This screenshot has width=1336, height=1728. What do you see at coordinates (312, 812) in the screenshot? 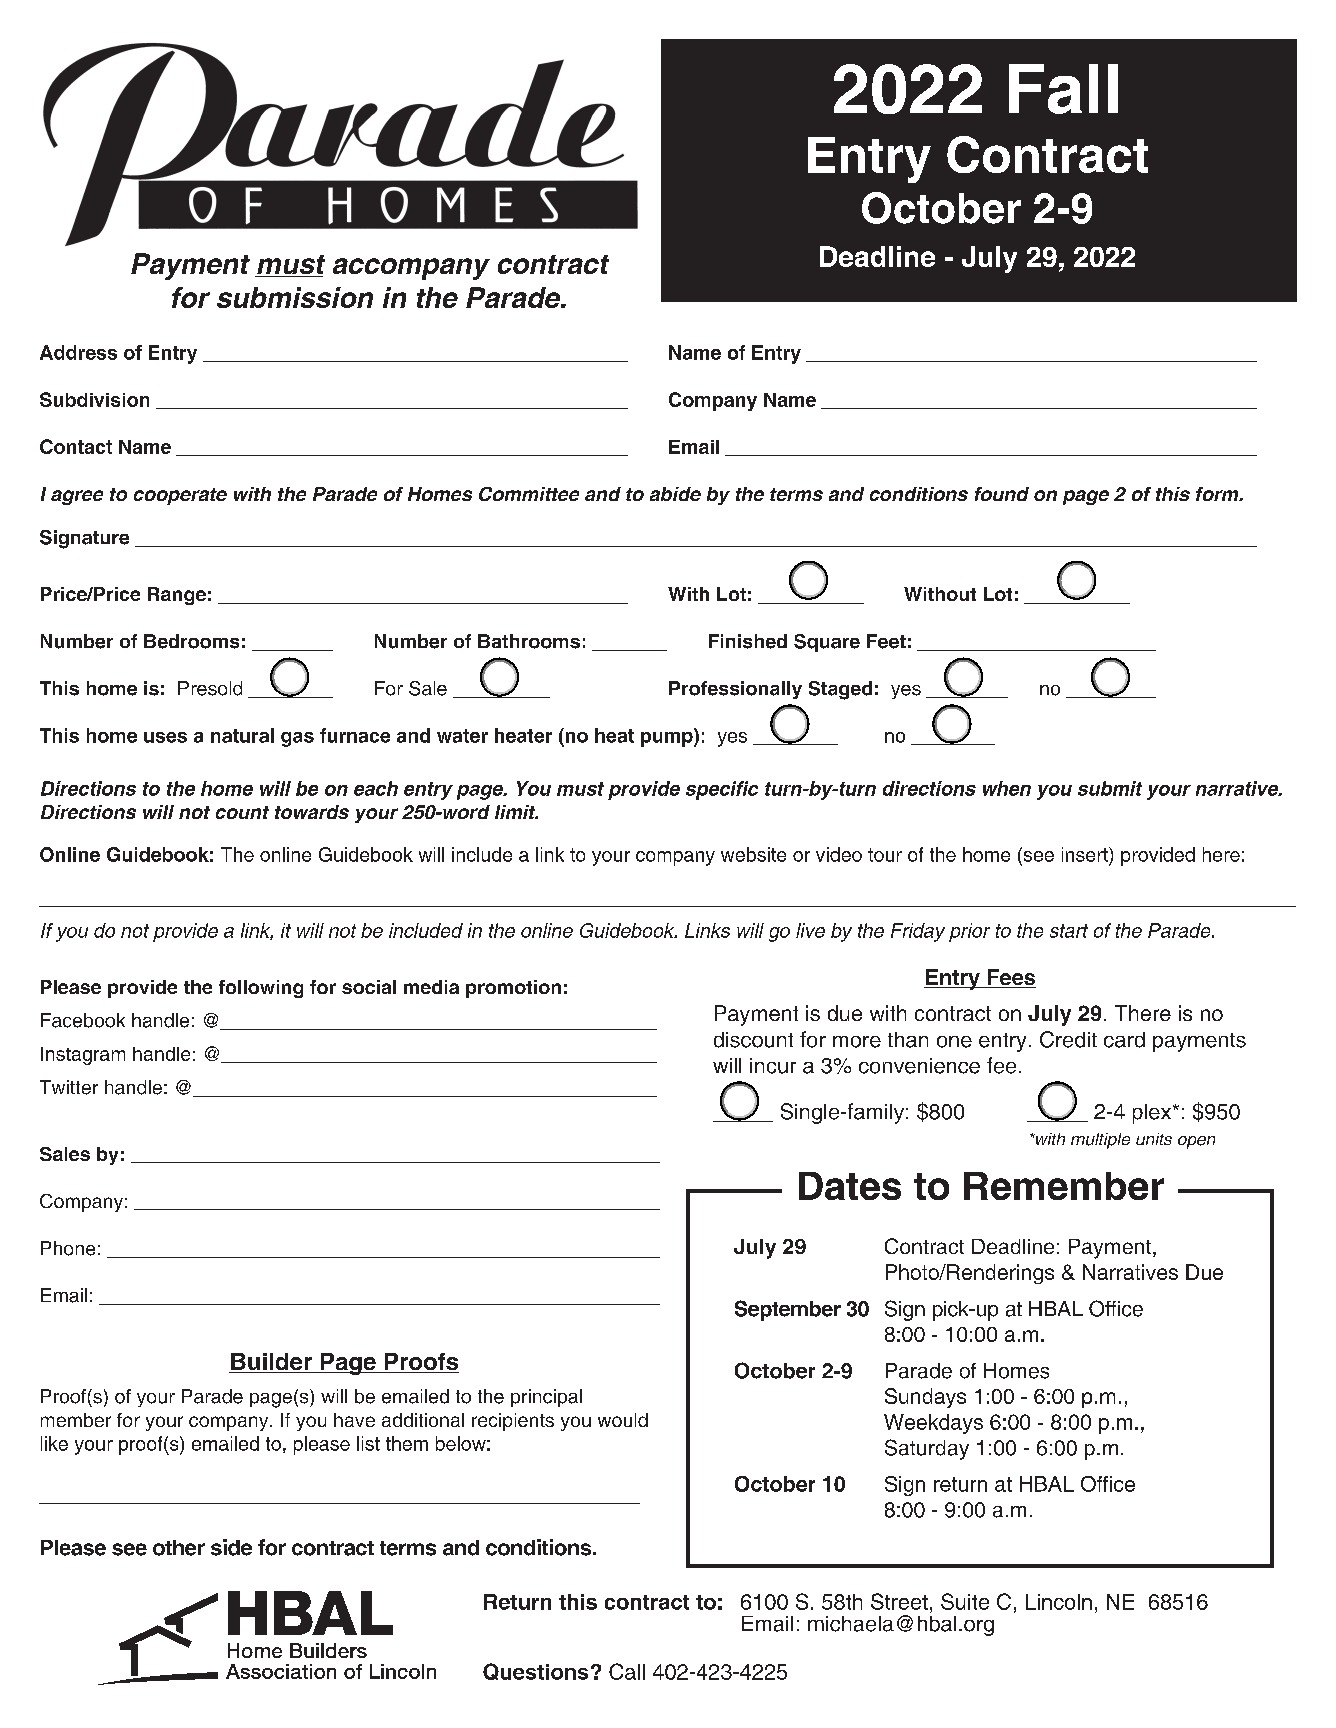
I see `towards` at bounding box center [312, 812].
